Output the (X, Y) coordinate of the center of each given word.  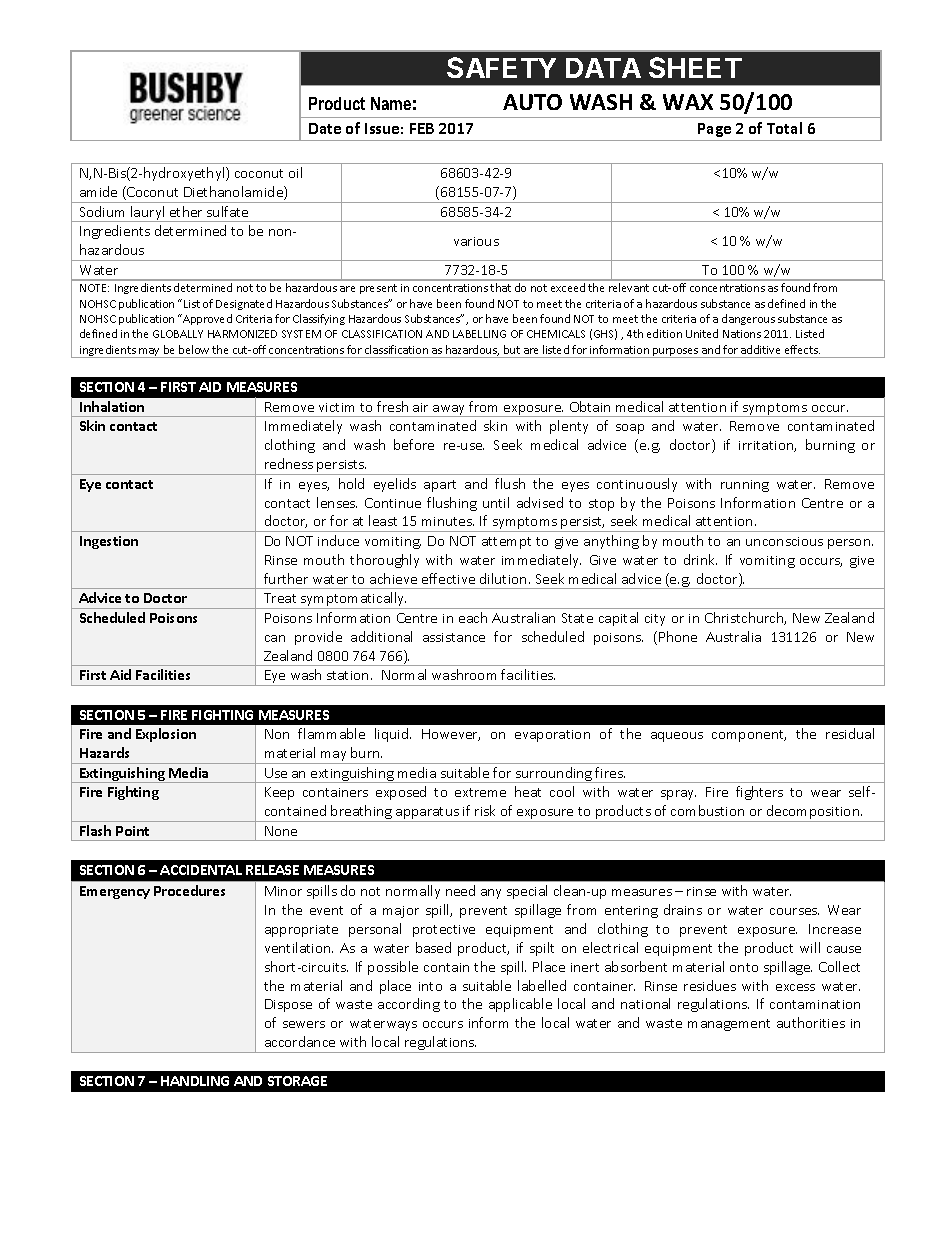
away (449, 411)
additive (760, 349)
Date (325, 128)
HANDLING (195, 1081)
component (749, 736)
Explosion (166, 735)
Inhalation (112, 406)
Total (784, 128)
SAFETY (501, 67)
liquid (393, 735)
